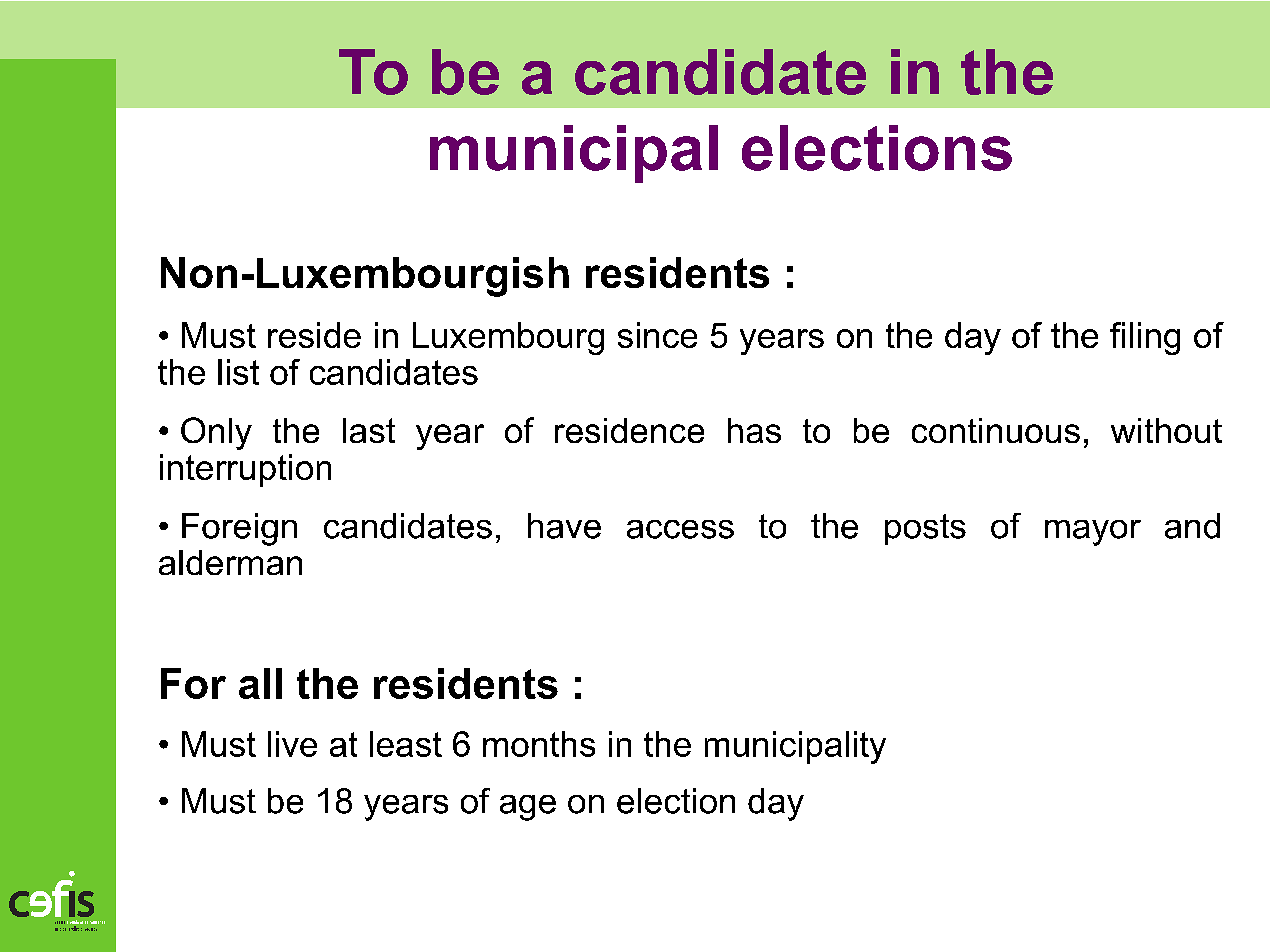  What do you see at coordinates (657, 335) in the screenshot?
I see `since` at bounding box center [657, 335].
